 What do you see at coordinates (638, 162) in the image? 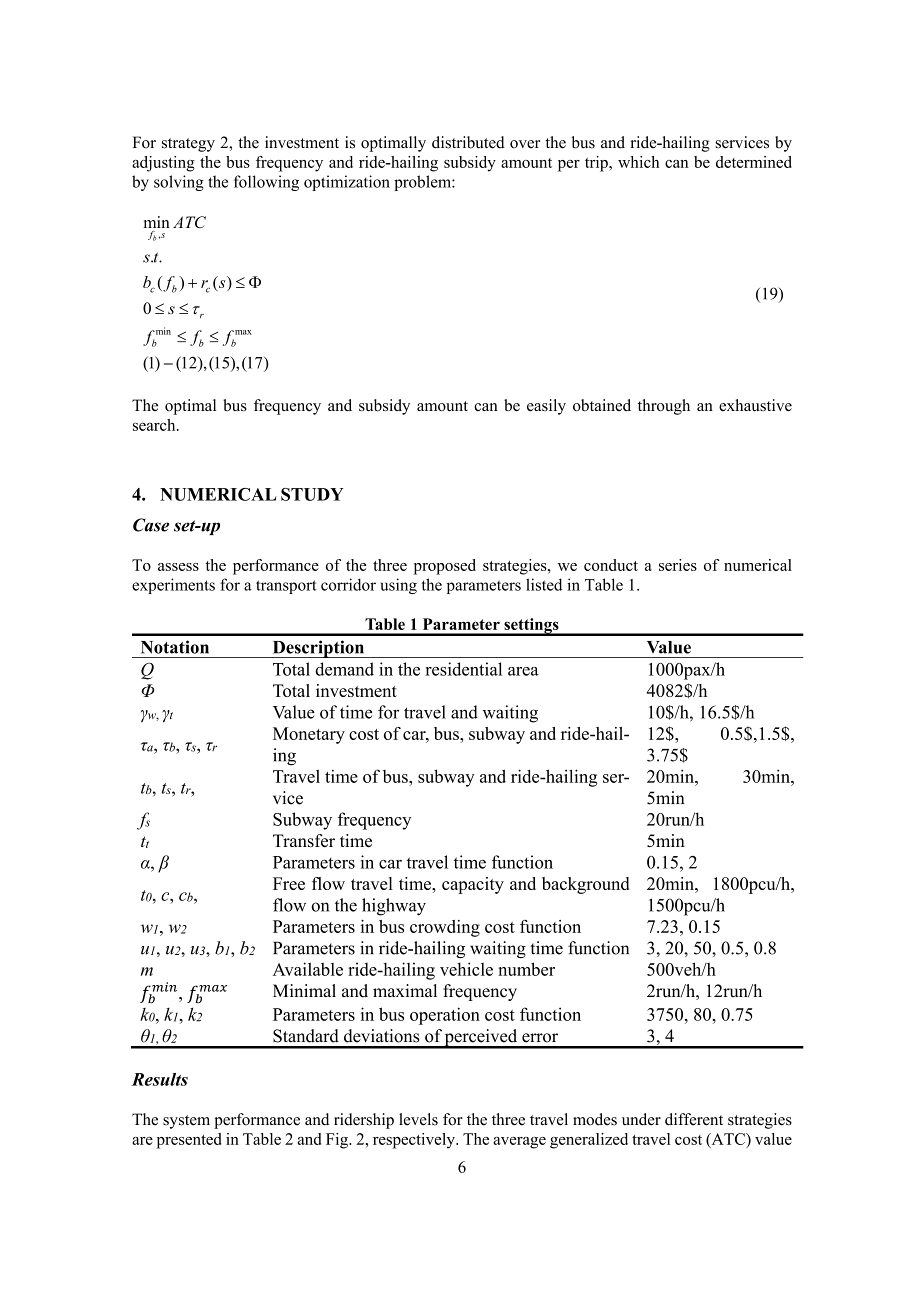
I see `which` at bounding box center [638, 162].
